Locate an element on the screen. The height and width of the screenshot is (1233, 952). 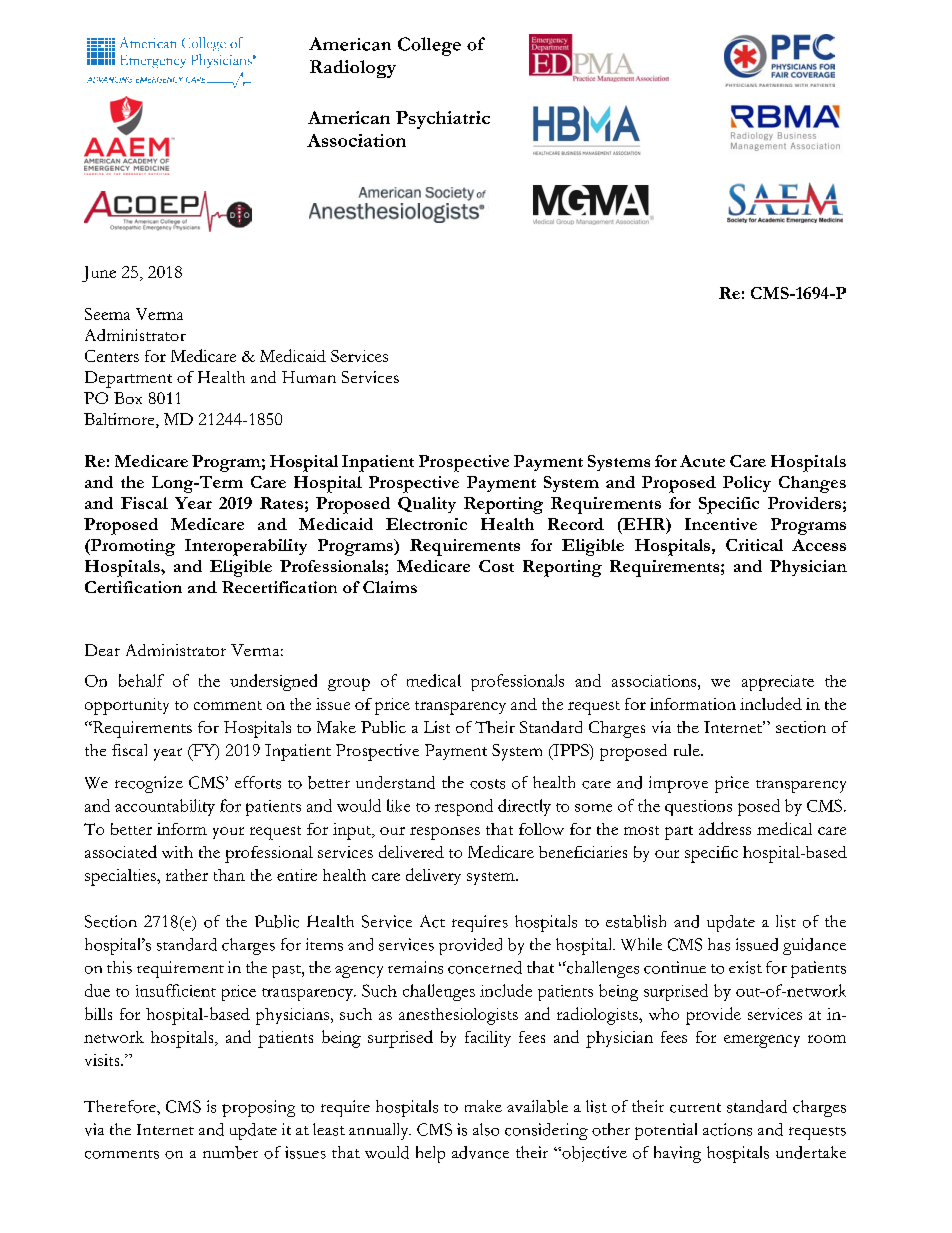
Acute is located at coordinates (702, 461).
